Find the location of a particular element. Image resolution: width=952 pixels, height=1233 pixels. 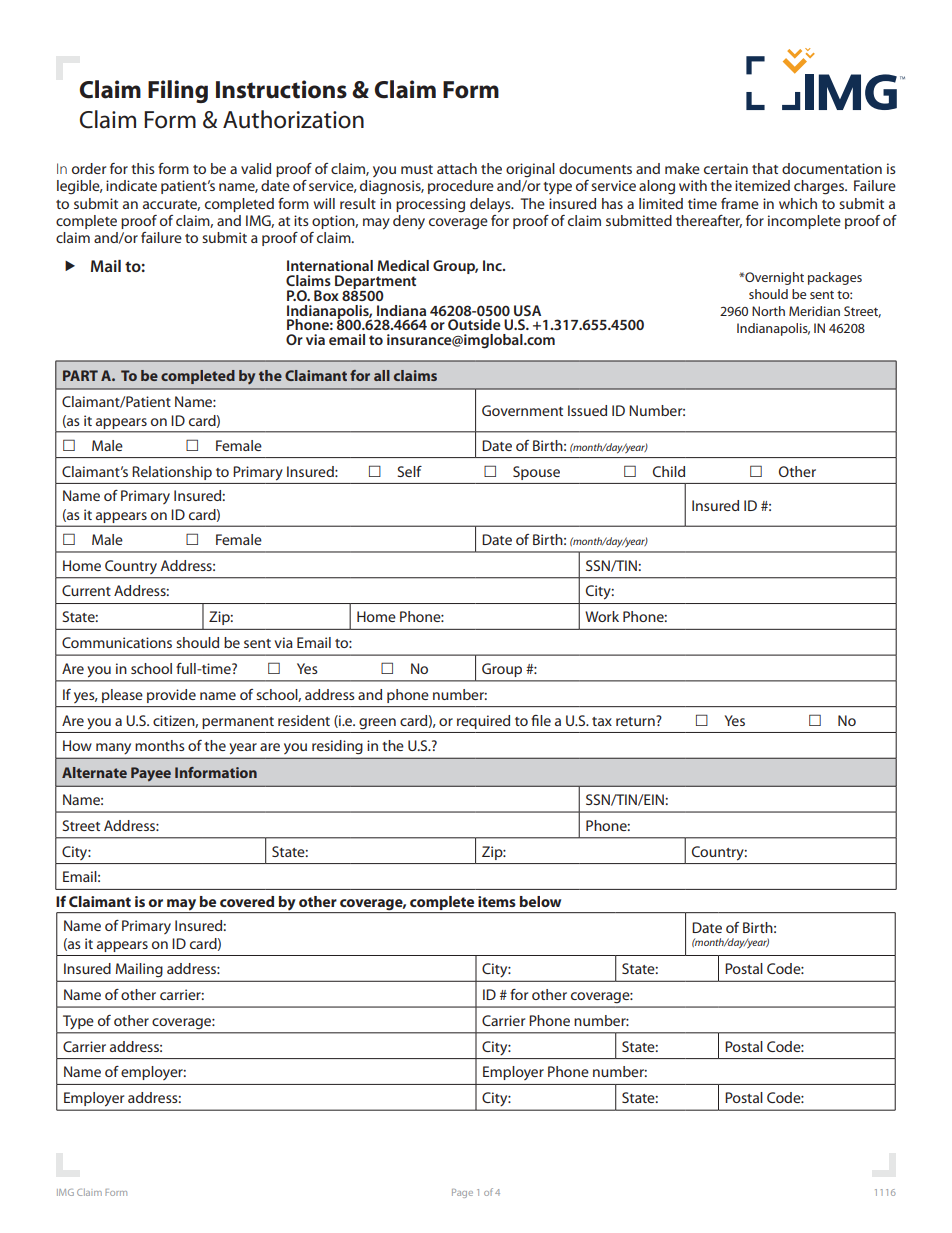

return is located at coordinates (636, 721).
